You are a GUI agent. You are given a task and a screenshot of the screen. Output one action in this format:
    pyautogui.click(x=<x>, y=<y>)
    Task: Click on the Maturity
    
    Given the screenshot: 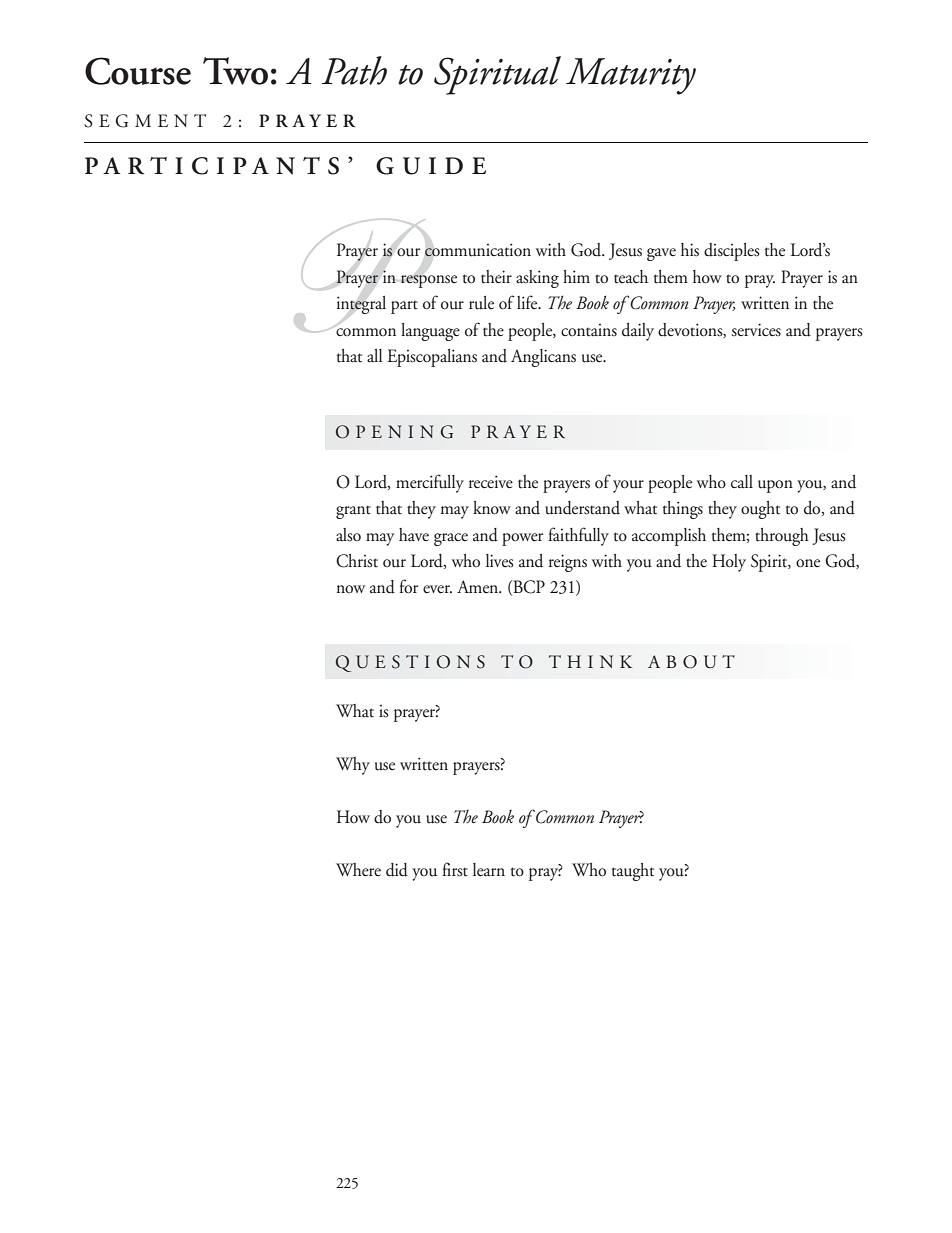 What is the action you would take?
    pyautogui.click(x=631, y=76)
